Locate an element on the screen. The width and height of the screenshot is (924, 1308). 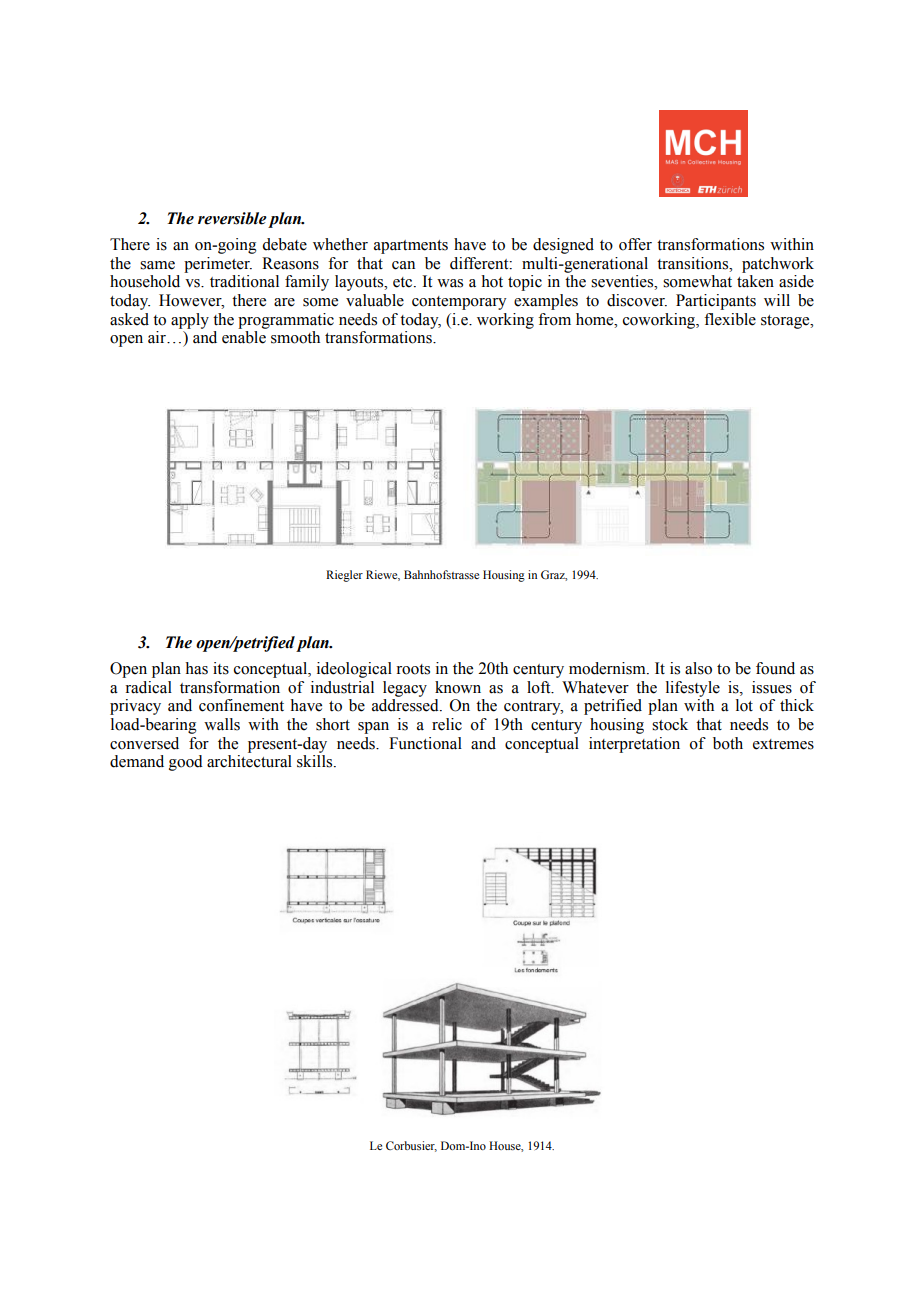
also is located at coordinates (698, 668).
